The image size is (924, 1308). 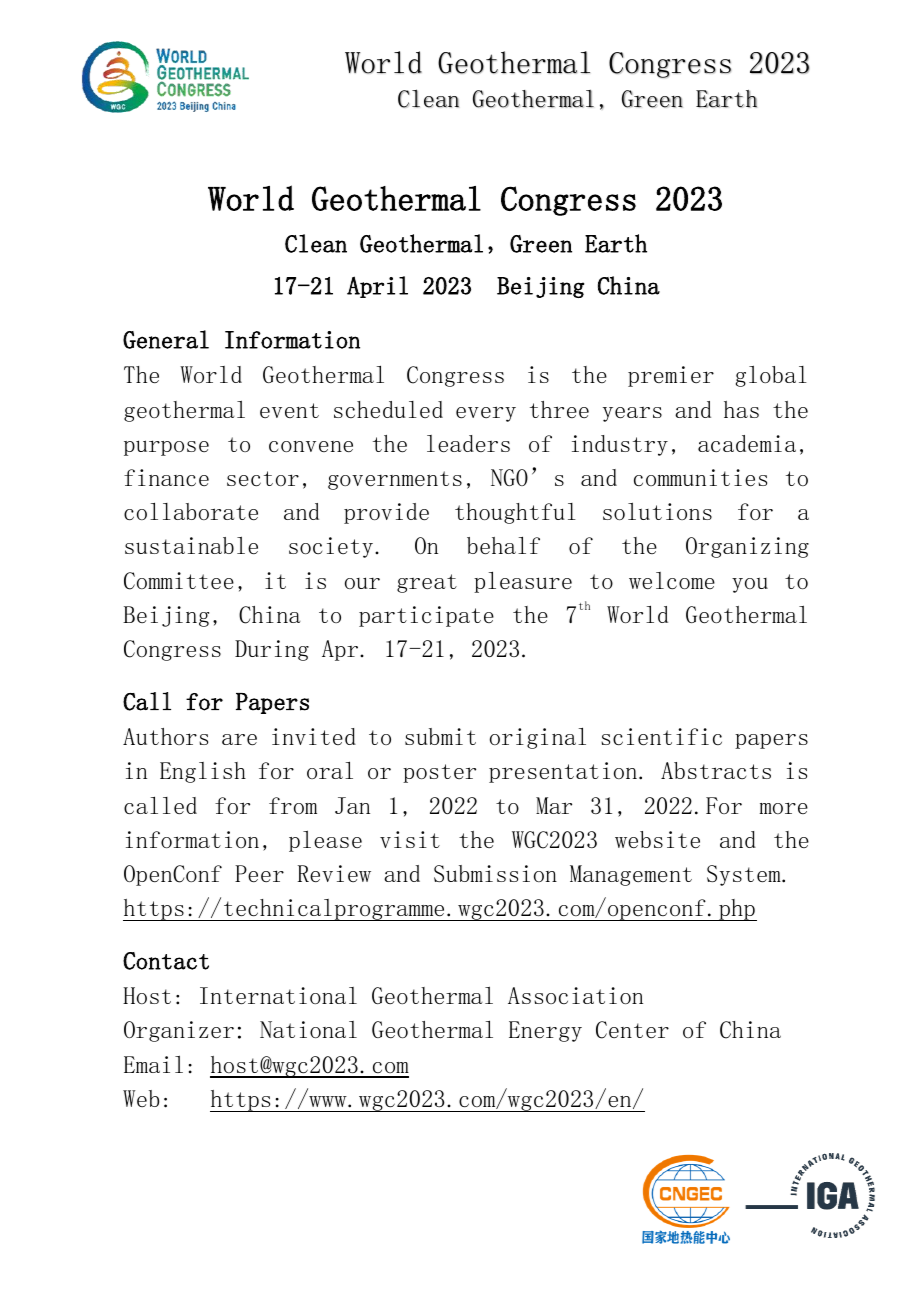 I want to click on scientific, so click(x=661, y=736).
